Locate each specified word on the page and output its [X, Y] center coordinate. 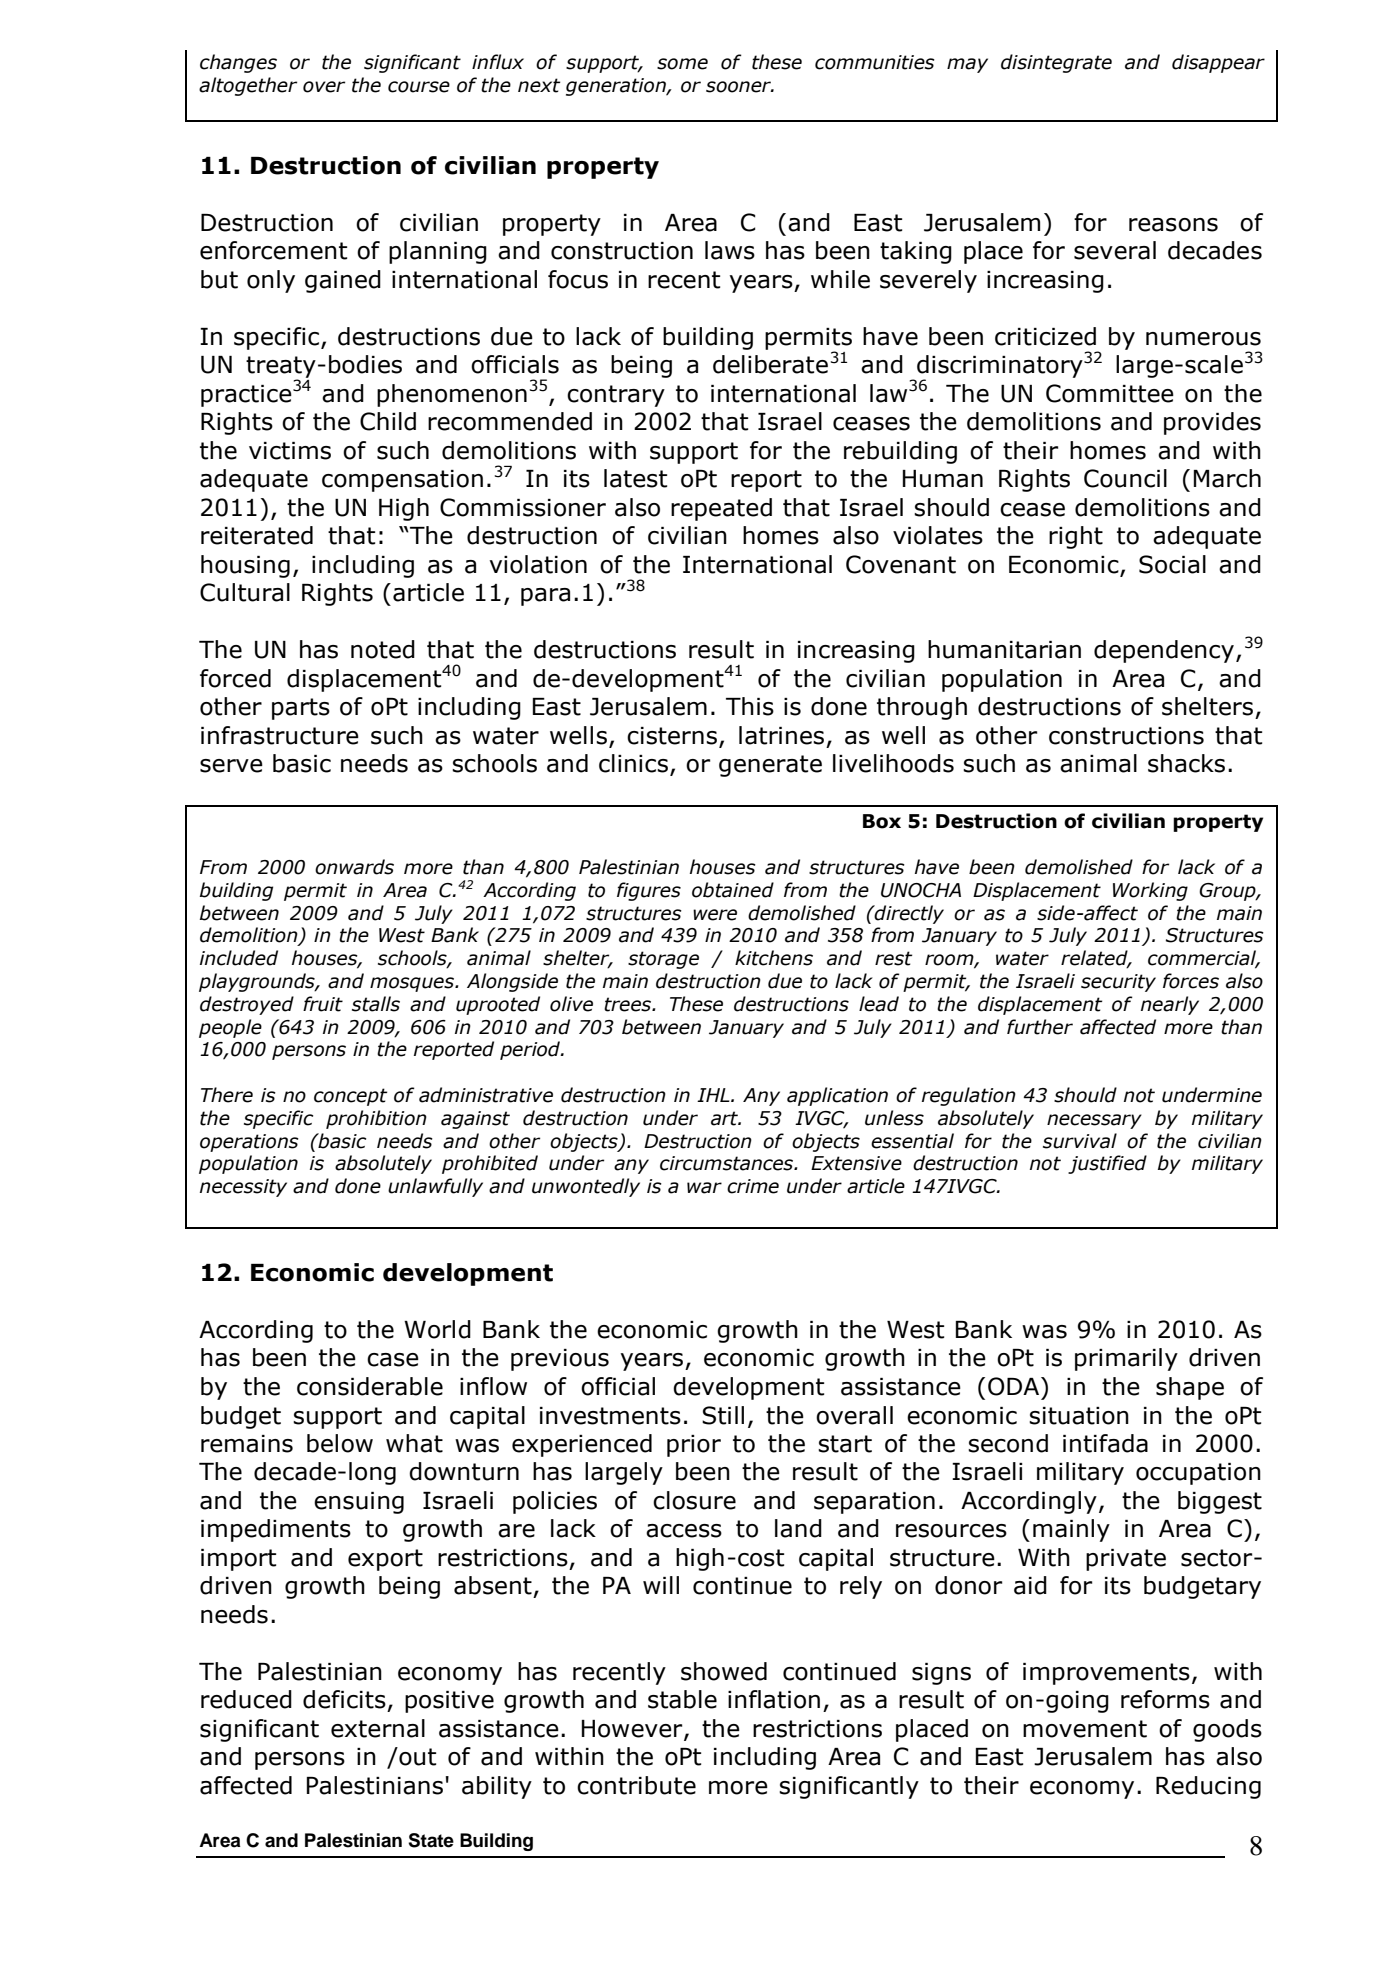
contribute [636, 1785]
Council [1125, 478]
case [393, 1360]
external [378, 1728]
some [682, 64]
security [1118, 983]
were [715, 915]
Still [723, 1415]
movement [1085, 1729]
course [419, 87]
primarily [1126, 1359]
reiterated [257, 535]
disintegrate [1056, 63]
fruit [323, 1004]
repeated [721, 509]
